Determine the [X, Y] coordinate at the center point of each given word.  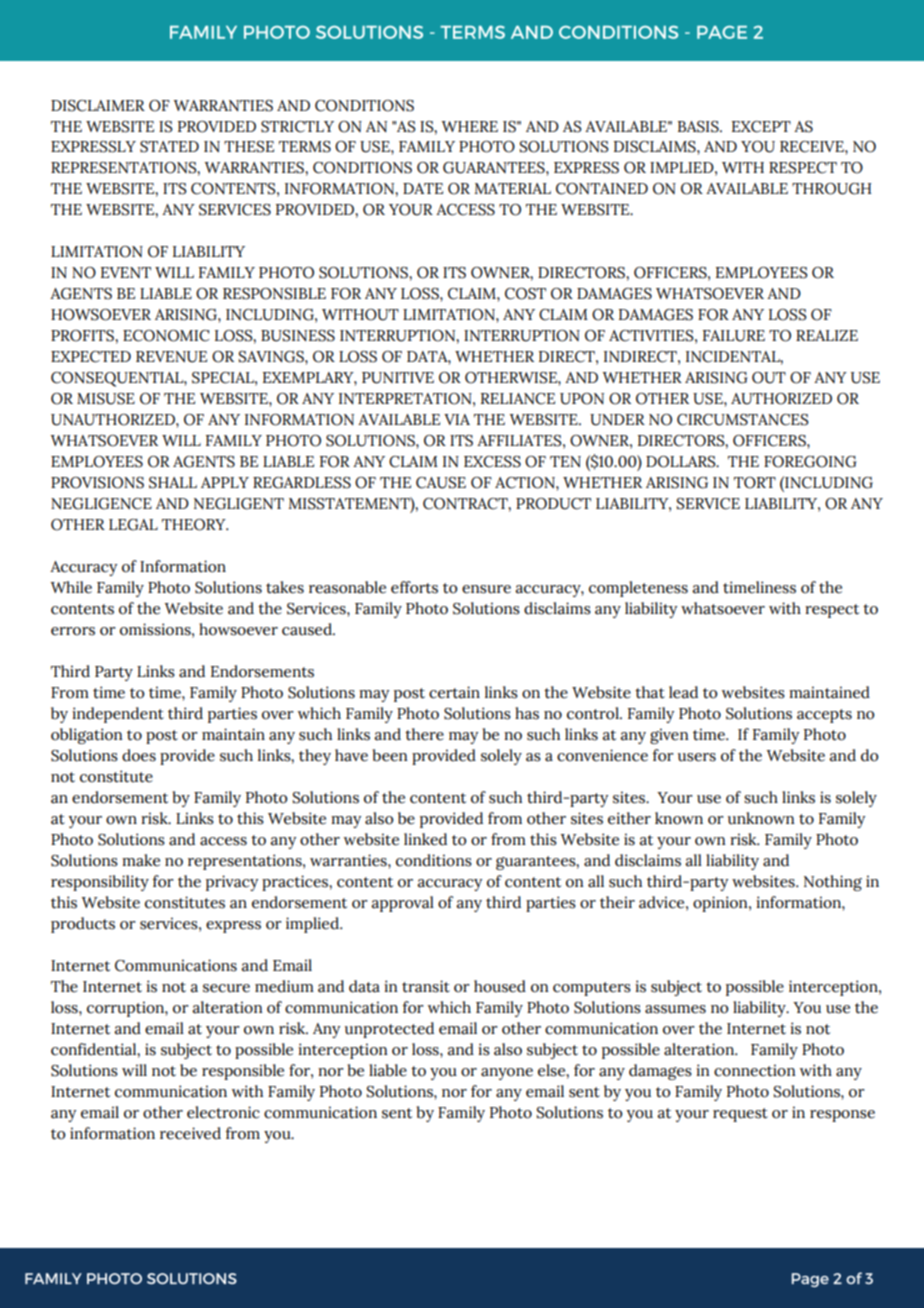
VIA [457, 419]
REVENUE [171, 357]
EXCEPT [761, 127]
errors [73, 631]
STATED [169, 147]
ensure [486, 589]
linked [425, 839]
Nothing [833, 883]
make [141, 860]
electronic [223, 1112]
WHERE [469, 126]
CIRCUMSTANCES [743, 420]
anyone [507, 1074]
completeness [638, 589]
